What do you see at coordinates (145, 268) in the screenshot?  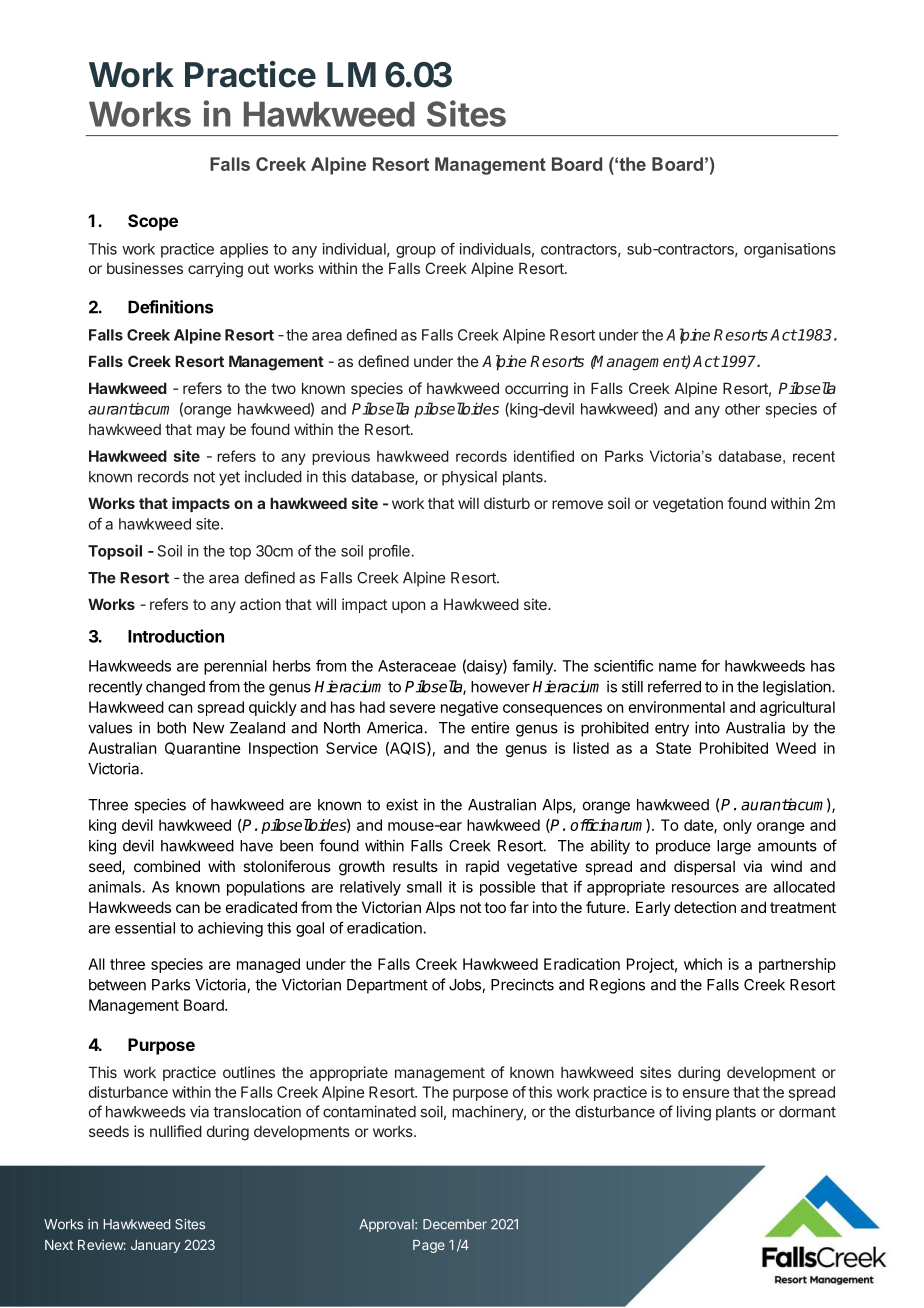 I see `businesses` at bounding box center [145, 268].
